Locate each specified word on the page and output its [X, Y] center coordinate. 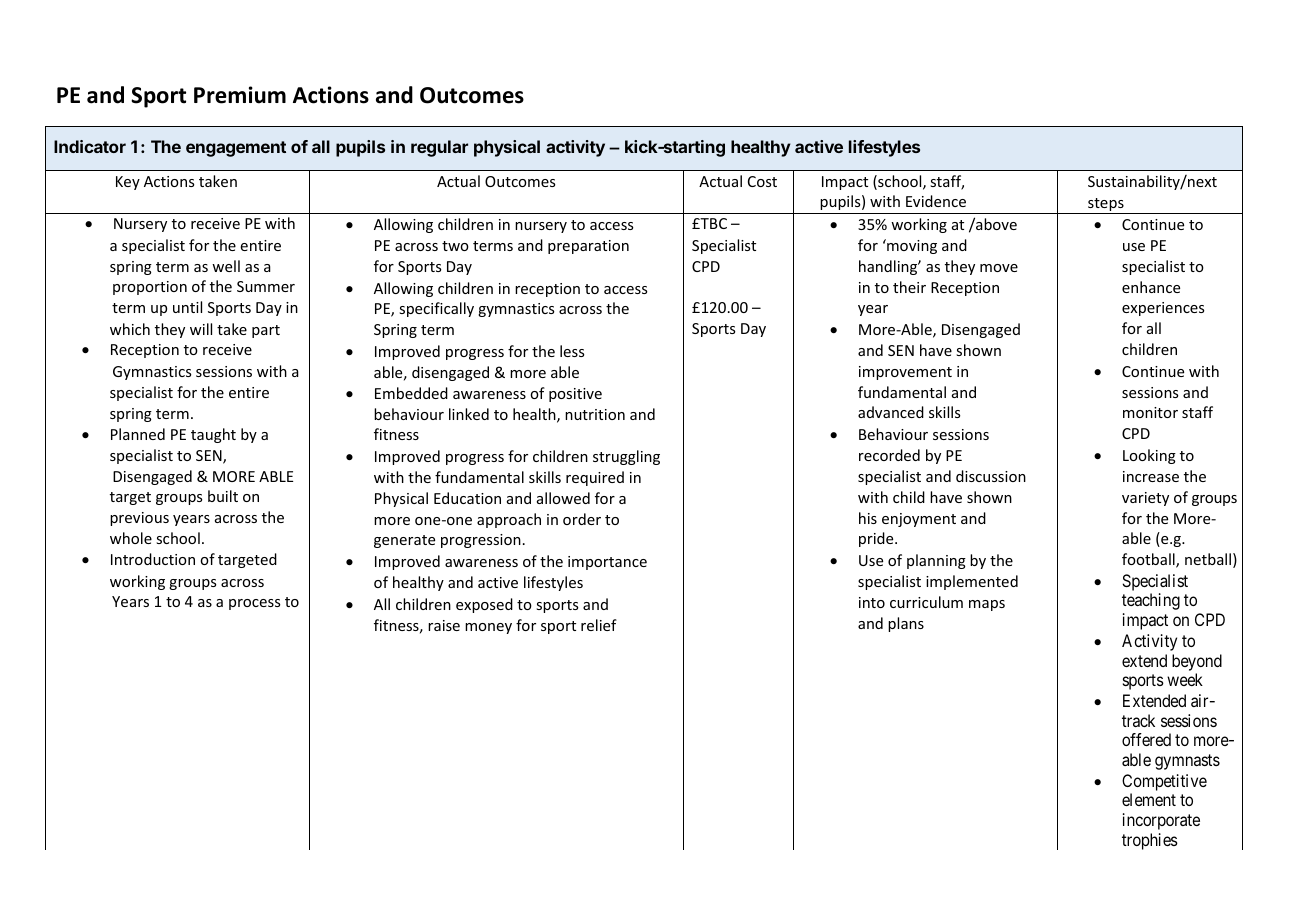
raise [444, 625]
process [254, 604]
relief [599, 625]
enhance [1151, 287]
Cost [762, 181]
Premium [240, 95]
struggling [626, 457]
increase [1151, 476]
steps [1106, 206]
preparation [588, 247]
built [223, 496]
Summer [266, 286]
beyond [1197, 662]
